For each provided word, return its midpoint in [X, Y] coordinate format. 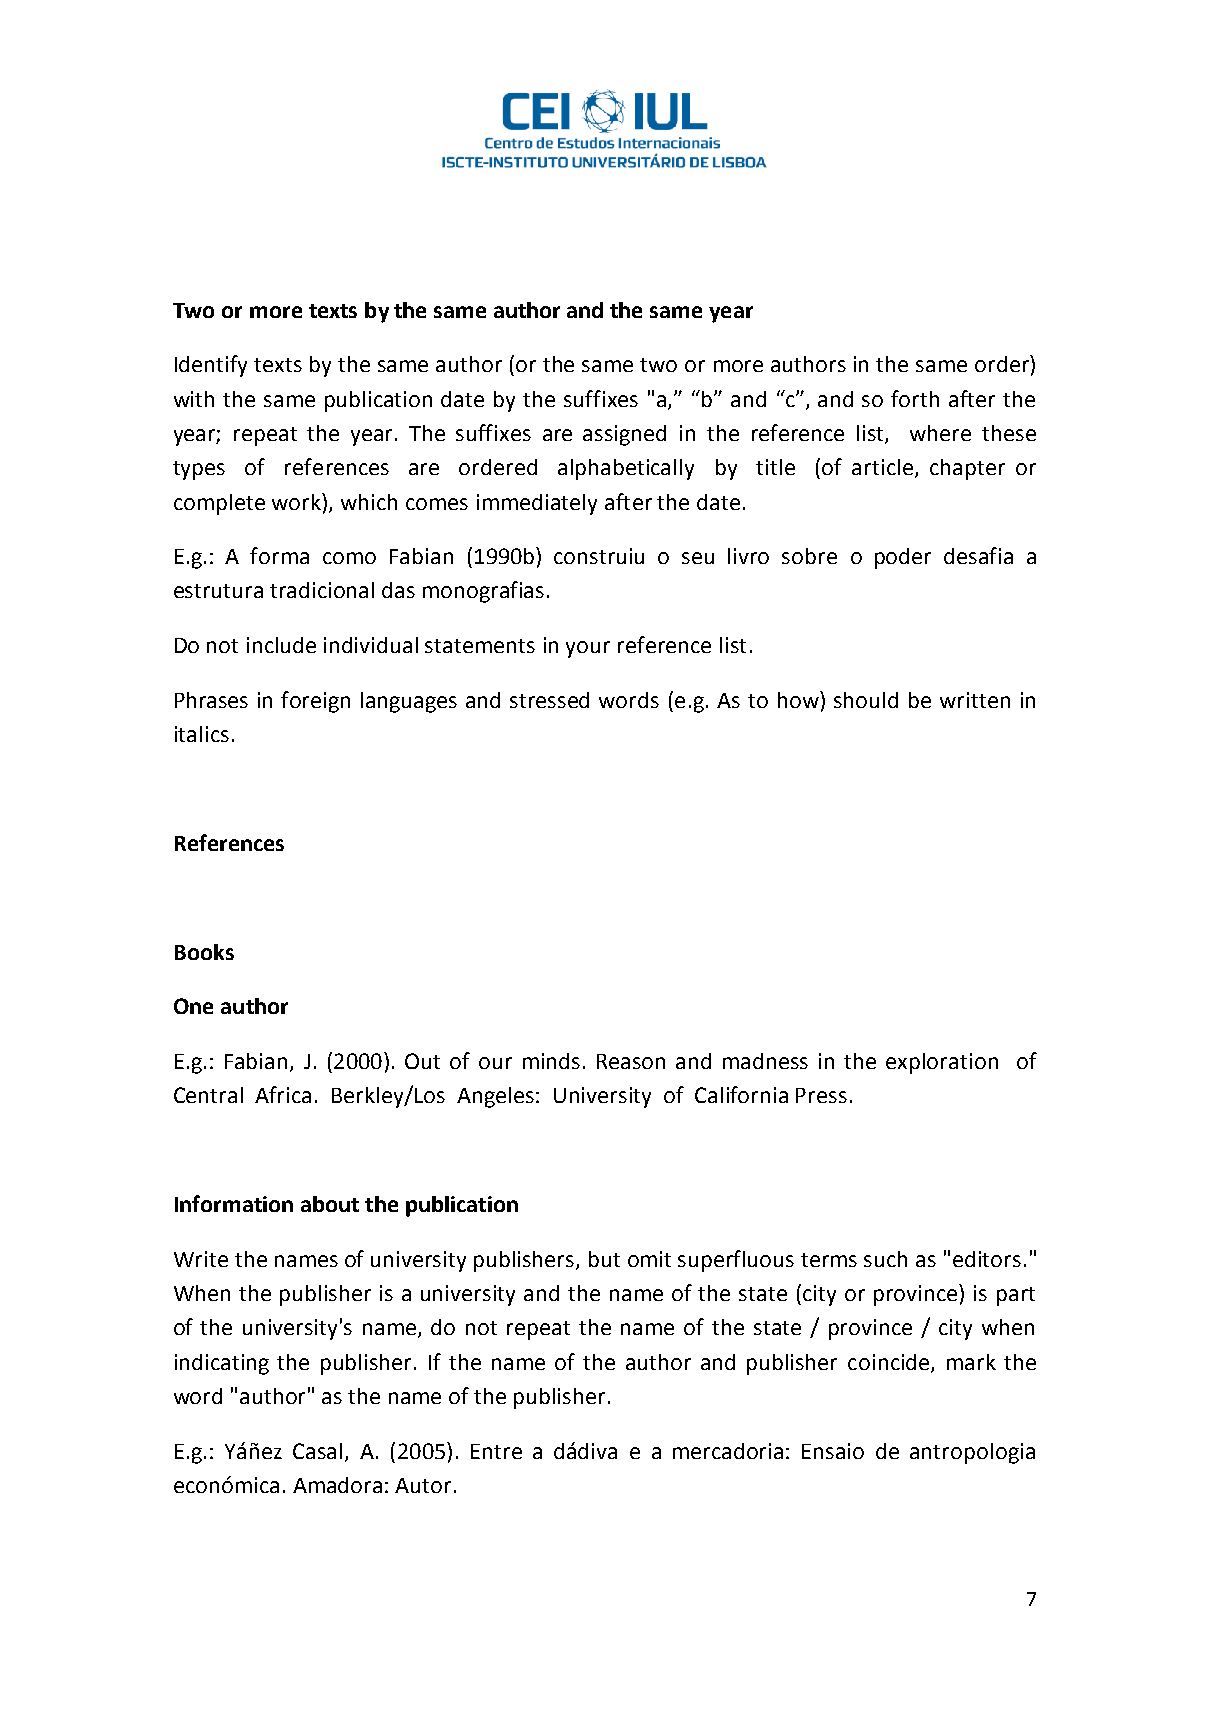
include [281, 645]
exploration [942, 1063]
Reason [631, 1061]
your [588, 649]
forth [915, 398]
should [866, 700]
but [604, 1259]
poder [903, 558]
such [885, 1259]
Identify [211, 366]
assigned [624, 435]
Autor [425, 1485]
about [330, 1204]
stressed [549, 700]
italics [202, 734]
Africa [283, 1094]
